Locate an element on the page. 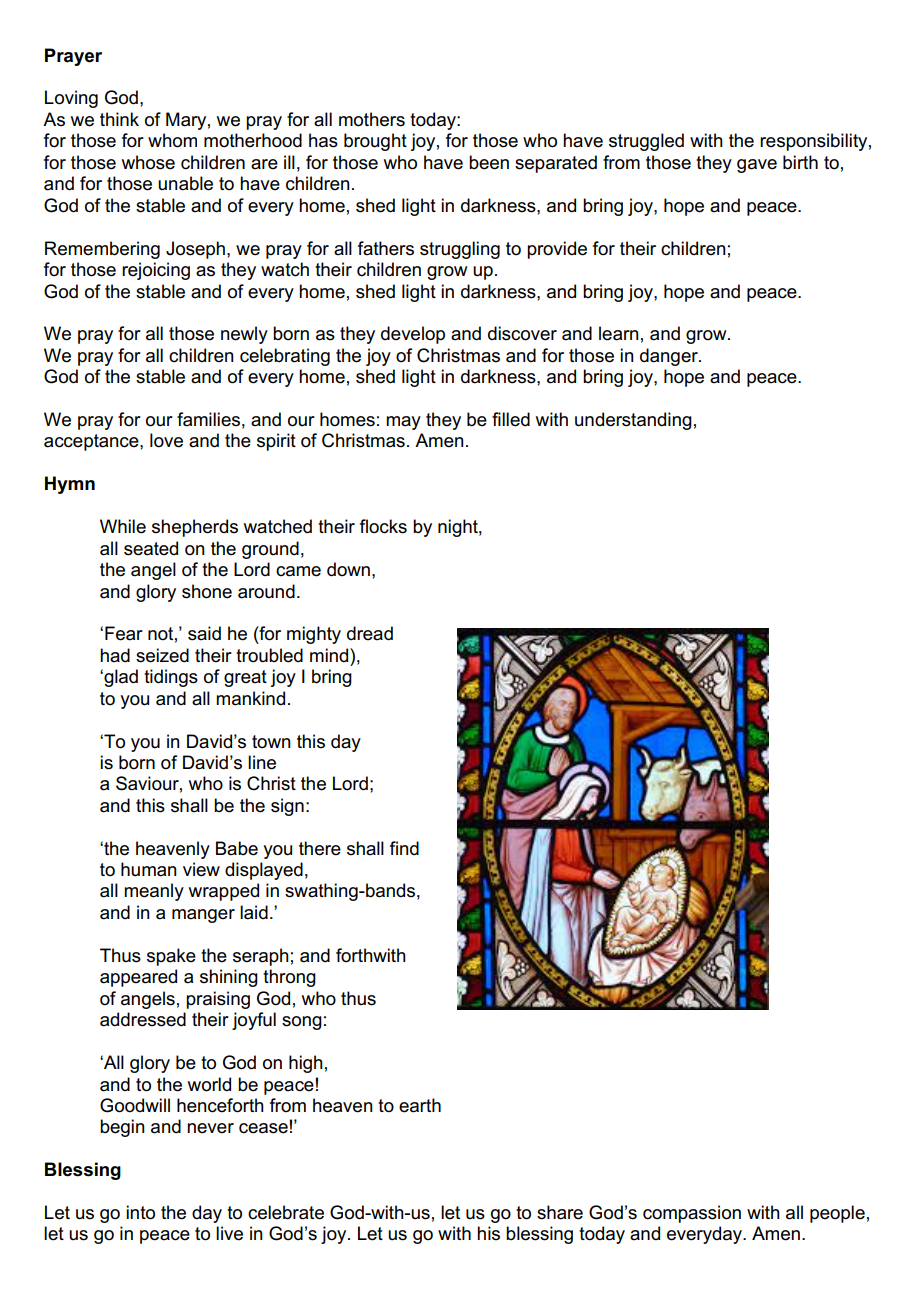 Image resolution: width=924 pixels, height=1308 pixels. into is located at coordinates (140, 1212).
